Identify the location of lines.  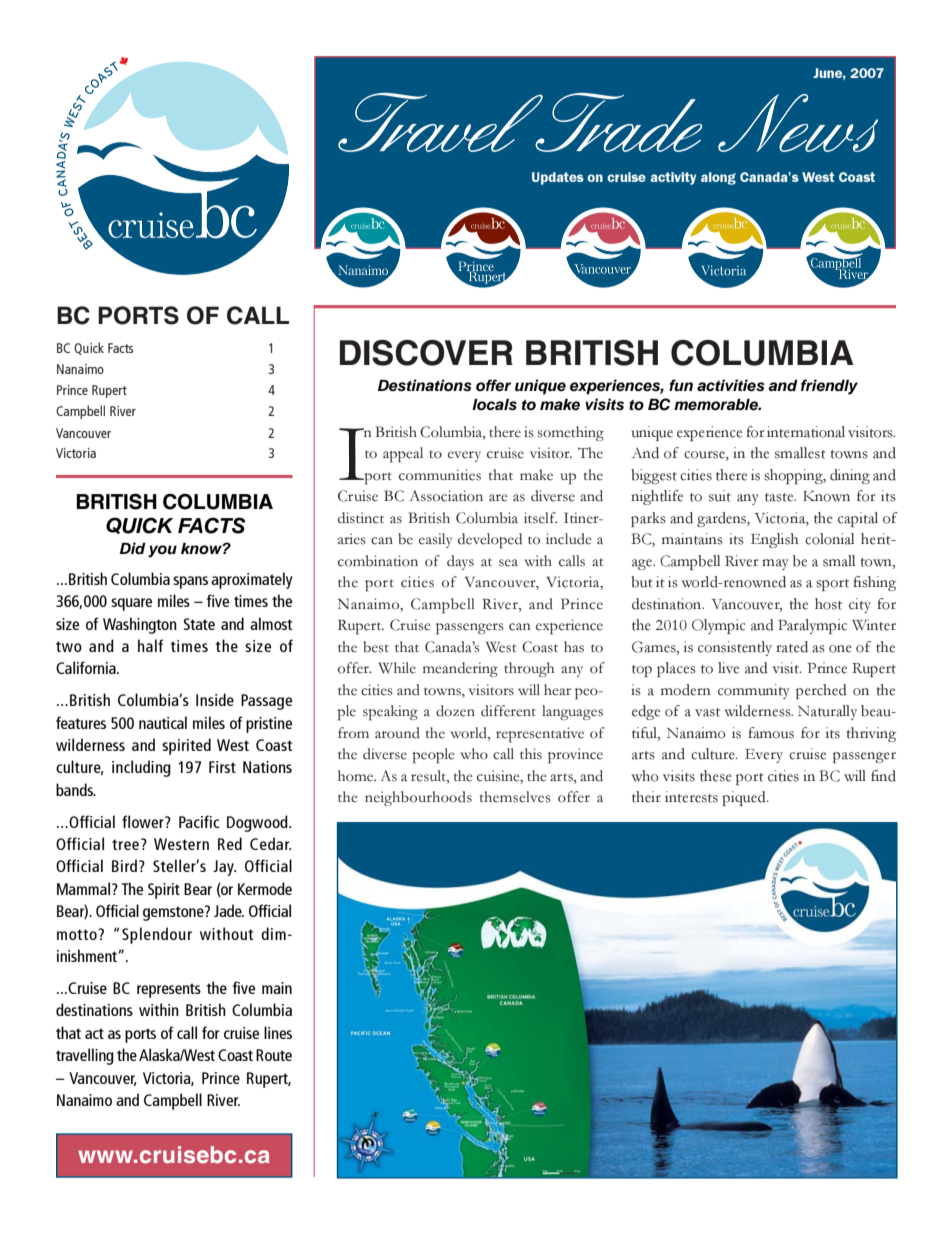
(278, 1032).
